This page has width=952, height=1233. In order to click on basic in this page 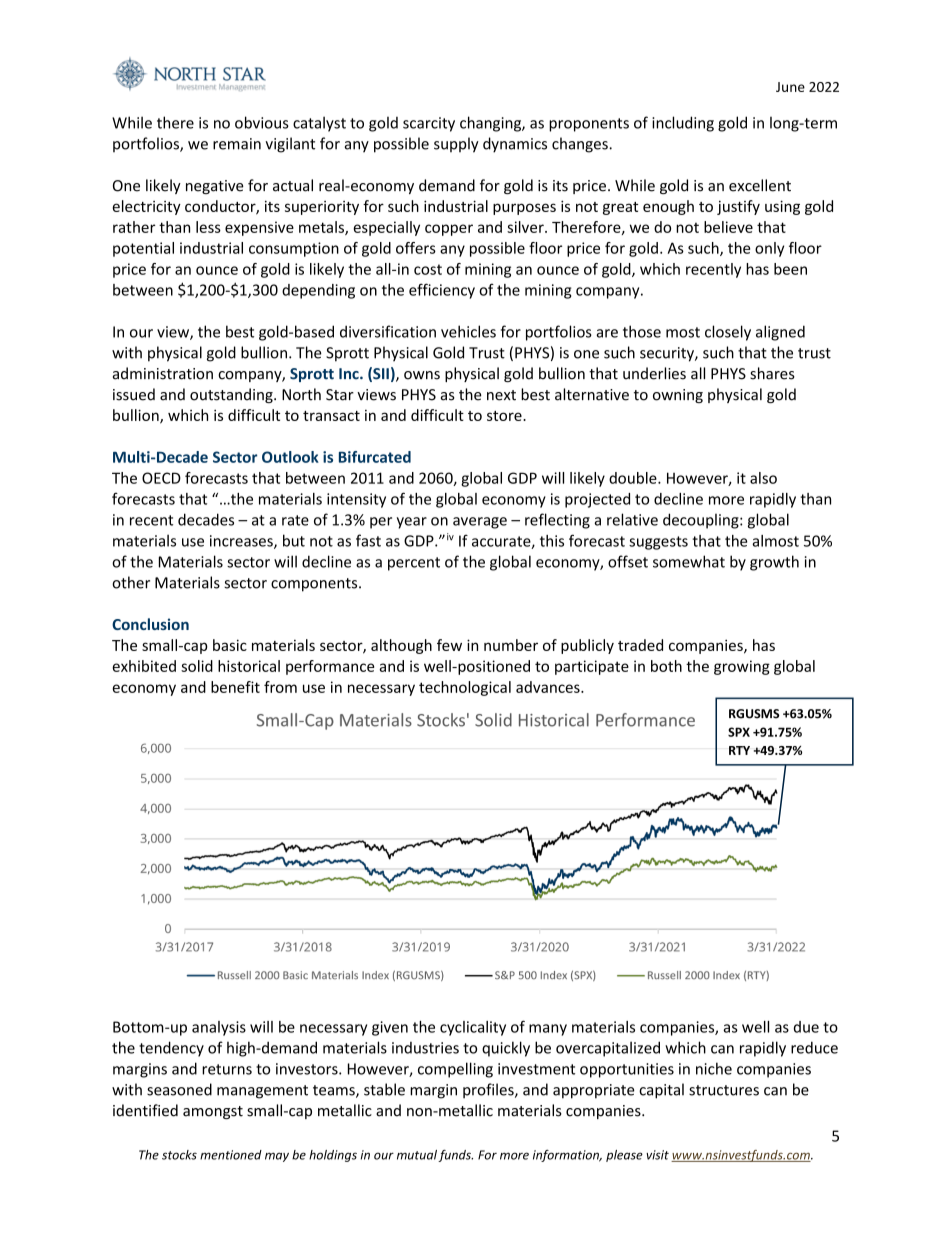, I will do `click(230, 645)`.
